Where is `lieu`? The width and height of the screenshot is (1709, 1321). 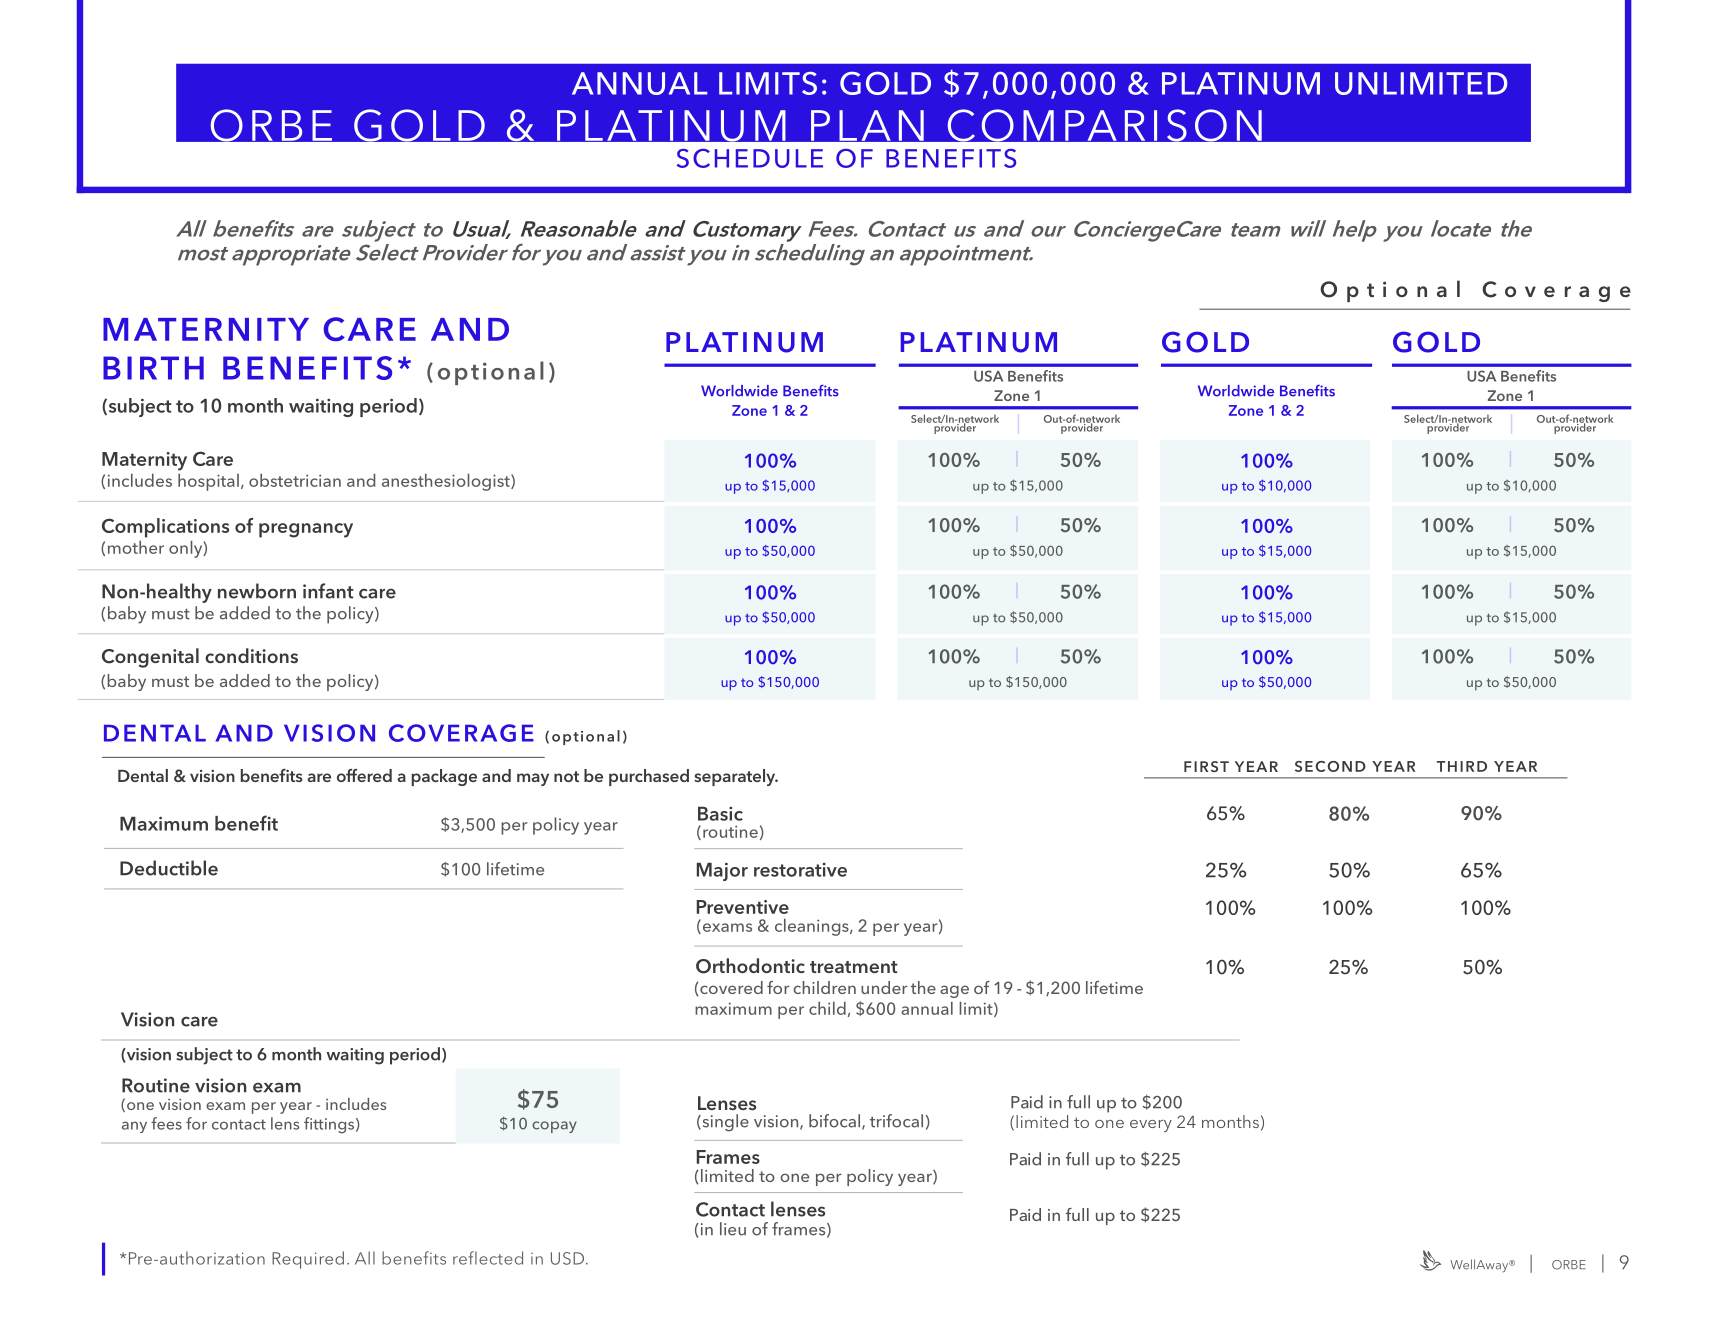 lieu is located at coordinates (733, 1229).
